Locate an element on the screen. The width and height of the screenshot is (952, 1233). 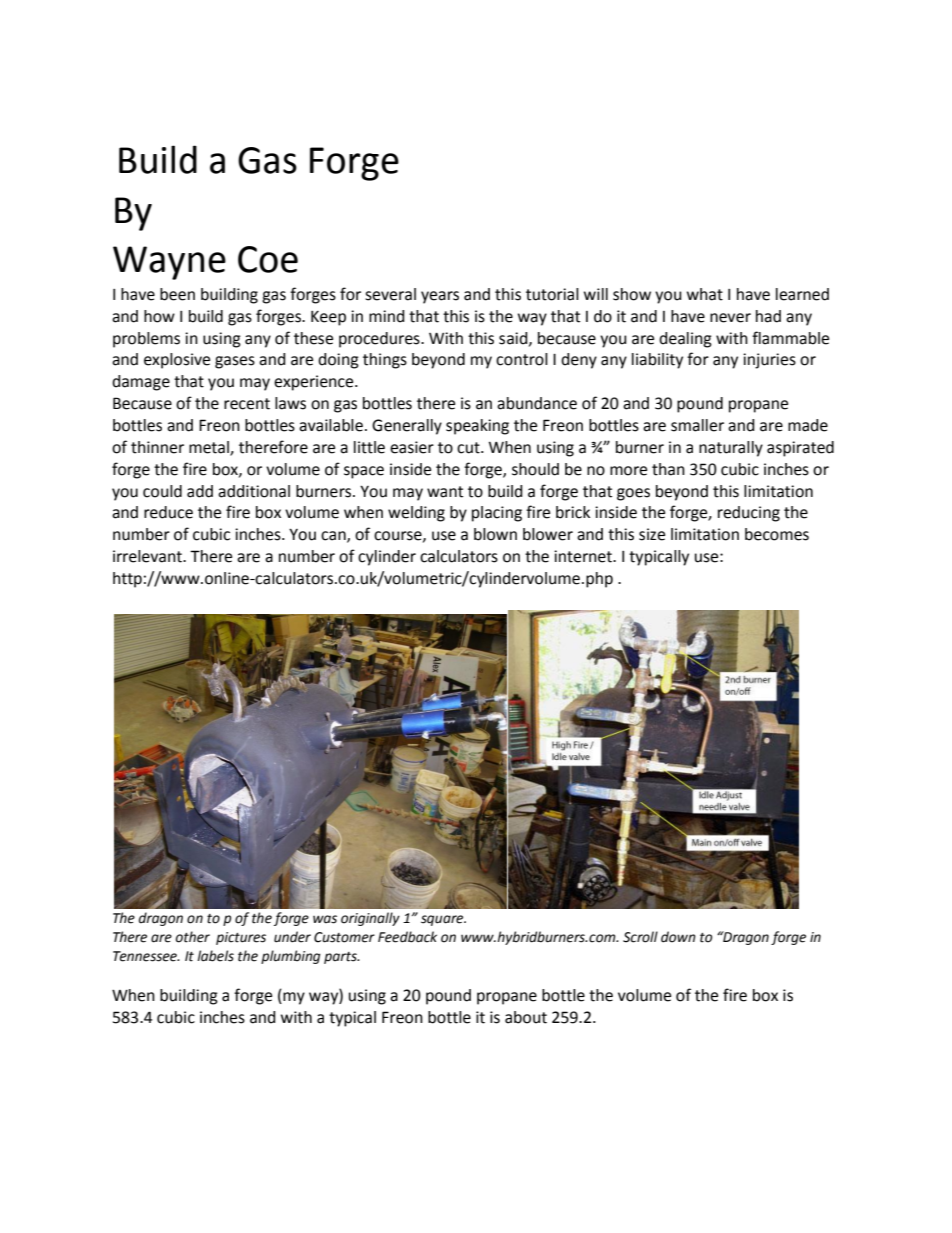
internet is located at coordinates (584, 556).
